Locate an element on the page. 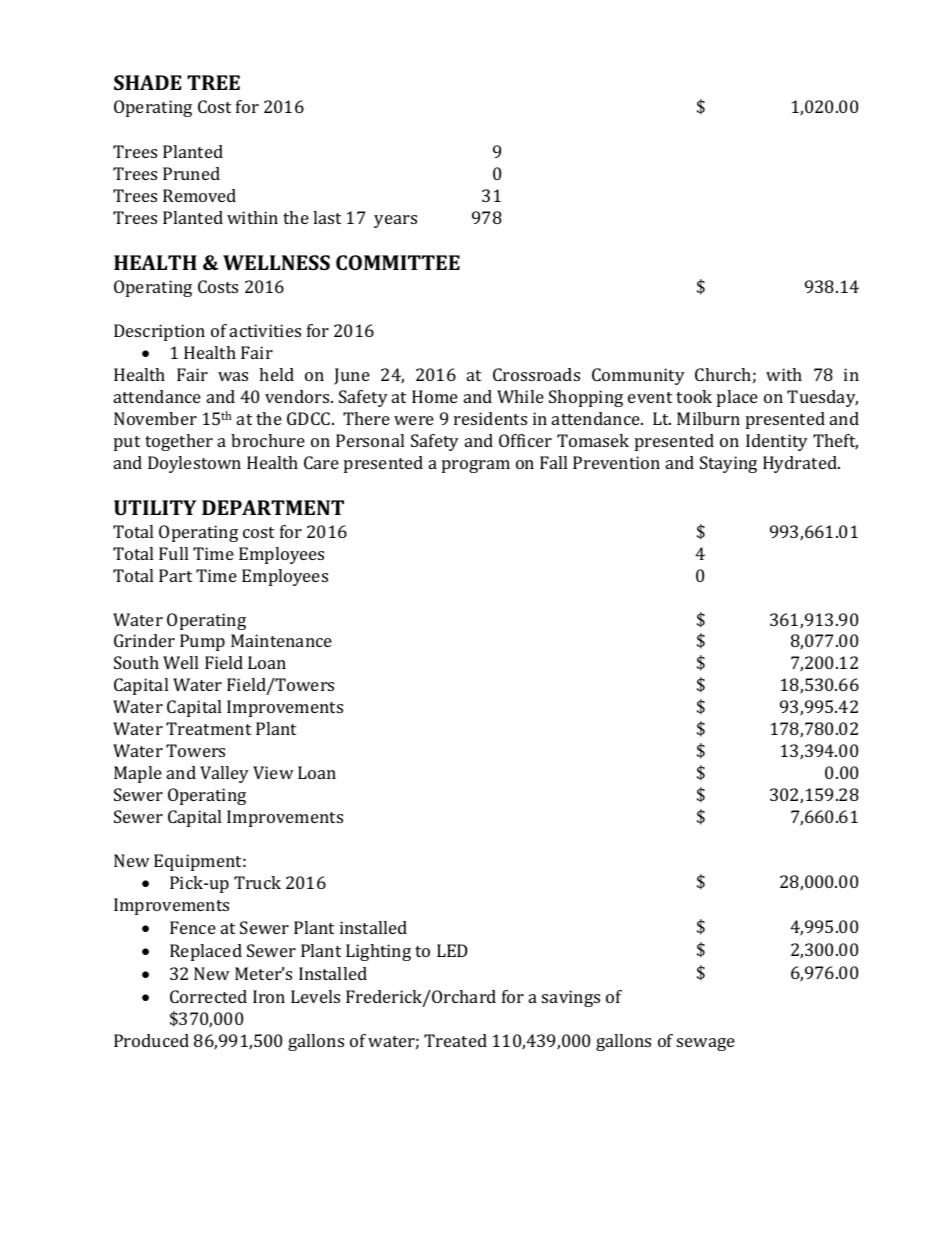  Staying is located at coordinates (728, 464).
